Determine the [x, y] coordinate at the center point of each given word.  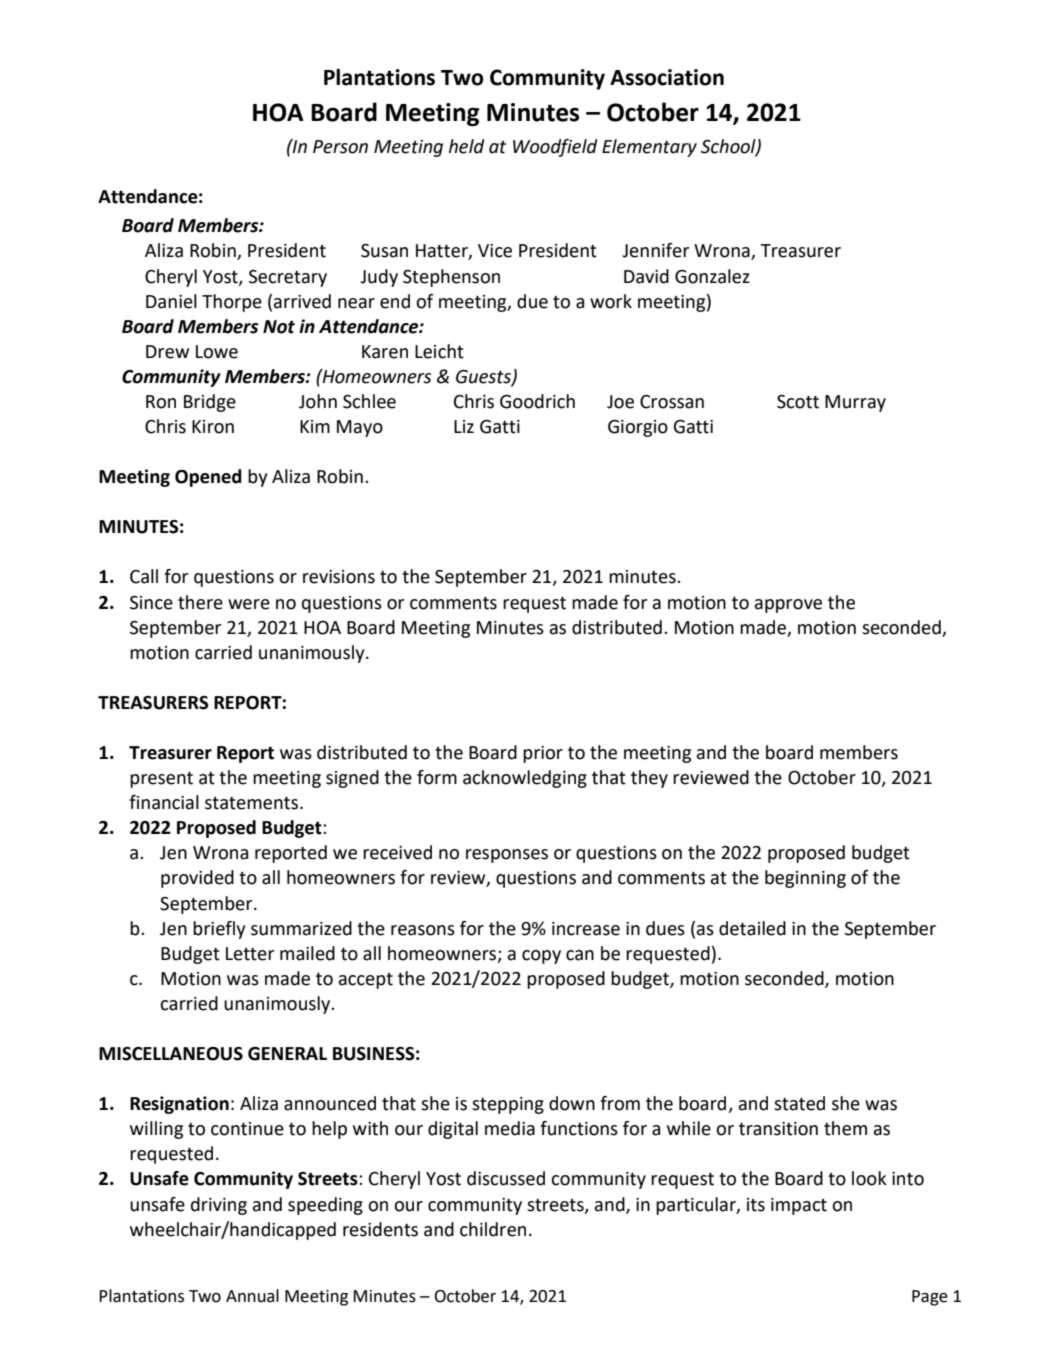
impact [799, 1206]
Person [340, 147]
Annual [252, 1296]
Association [667, 77]
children [493, 1229]
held [466, 146]
